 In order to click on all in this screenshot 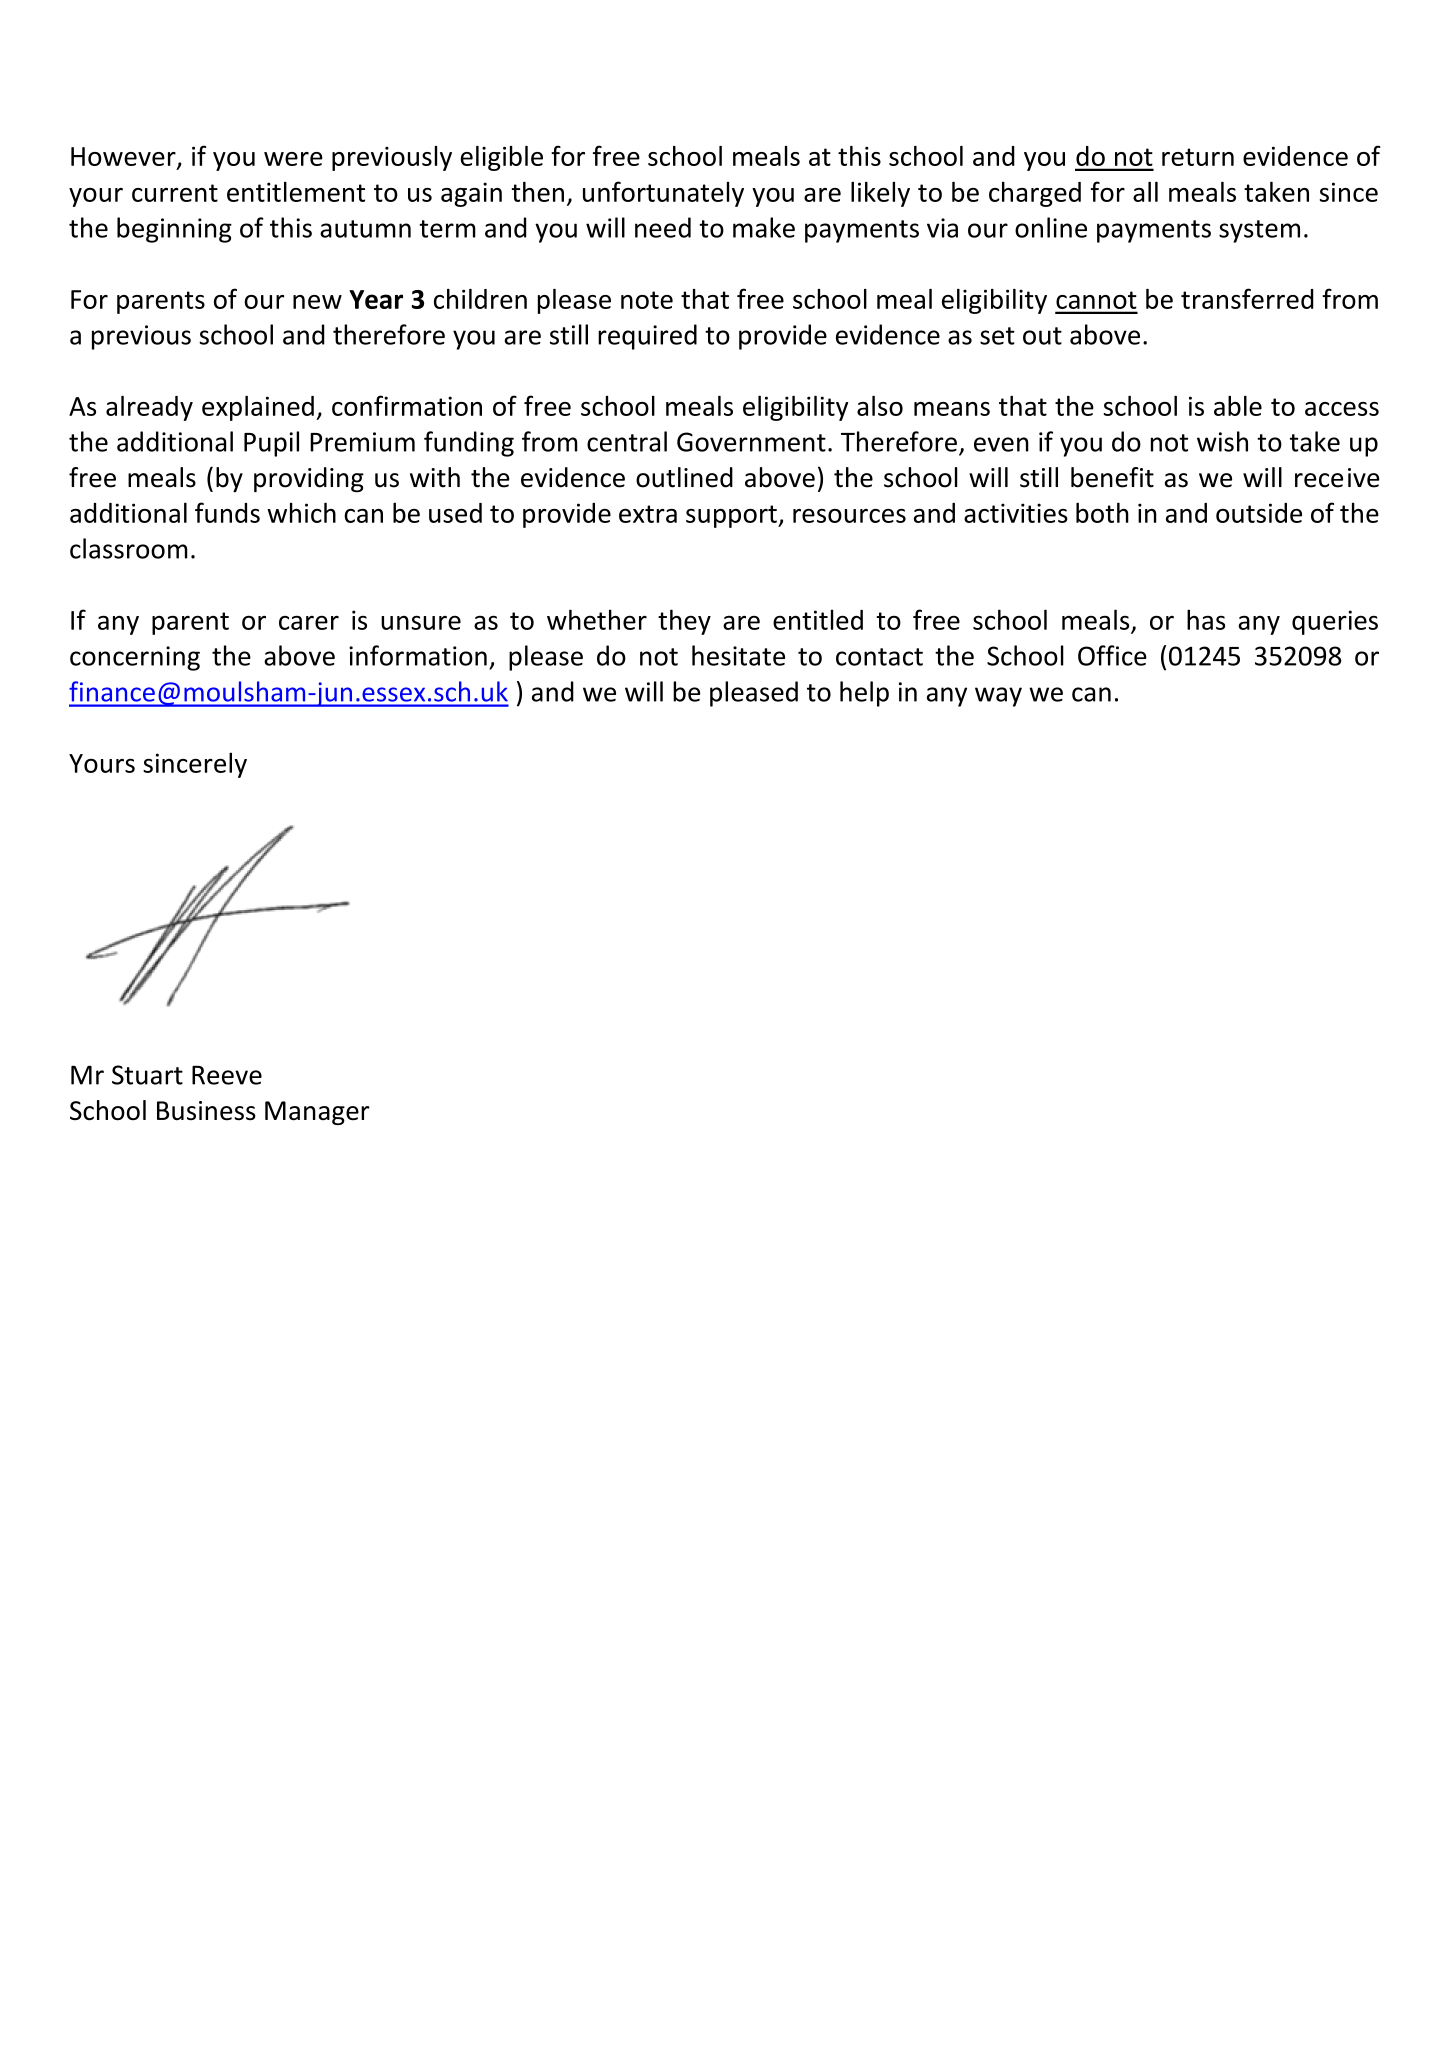, I will do `click(1145, 191)`.
